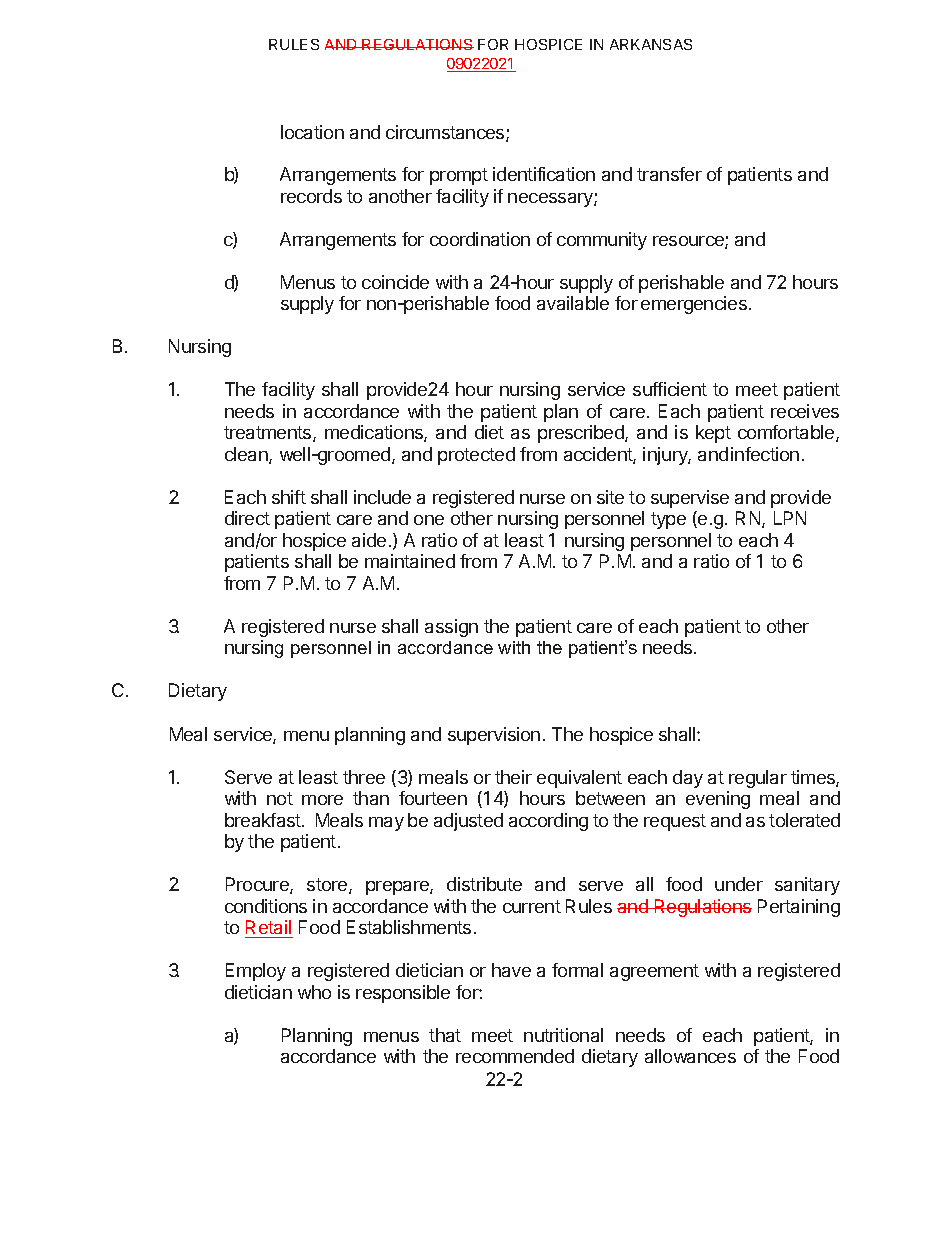 The width and height of the image is (952, 1233). Describe the element at coordinates (314, 992) in the image. I see `who` at that location.
